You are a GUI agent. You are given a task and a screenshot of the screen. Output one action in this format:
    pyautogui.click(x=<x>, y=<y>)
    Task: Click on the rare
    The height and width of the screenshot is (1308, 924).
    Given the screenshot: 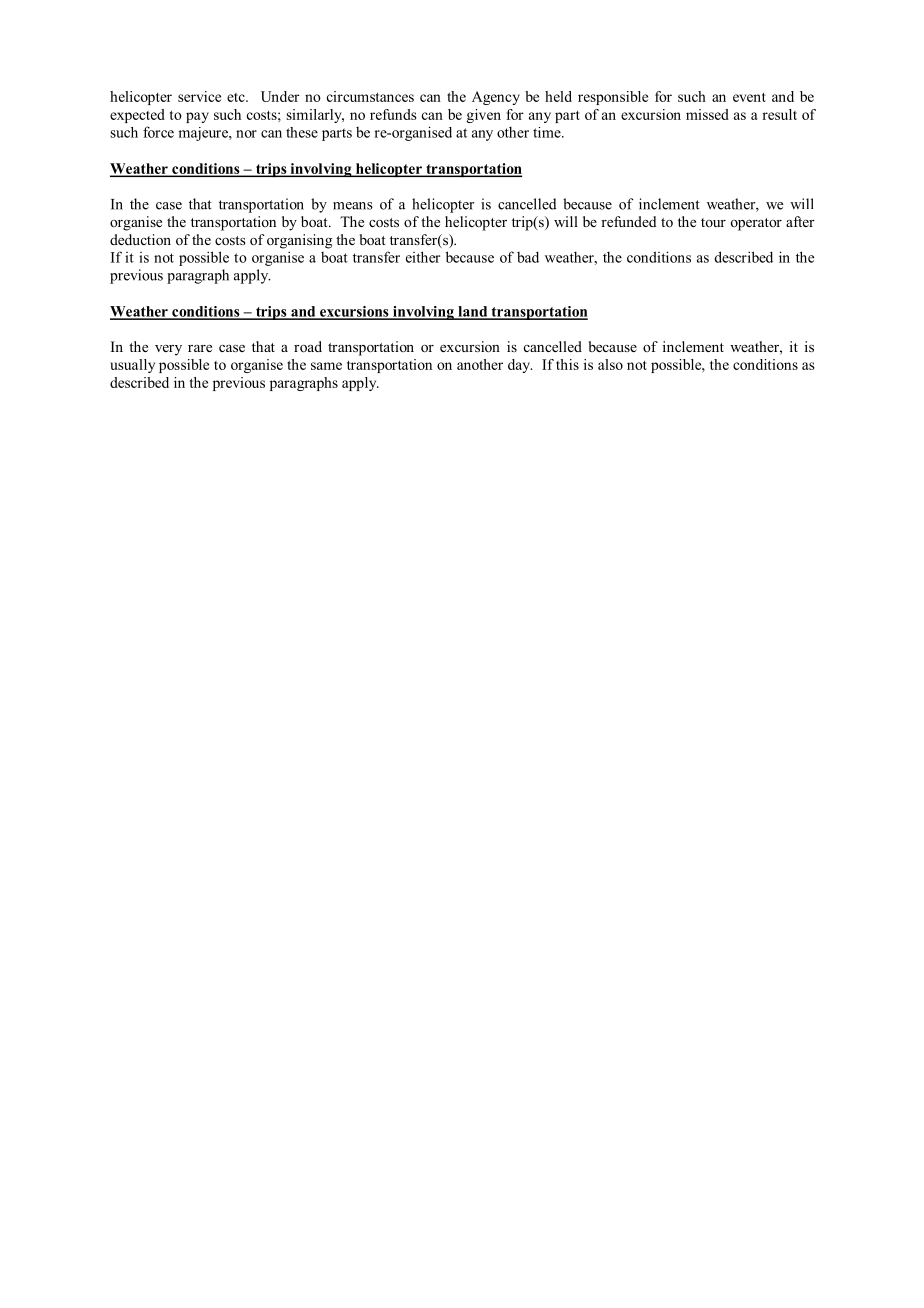 What is the action you would take?
    pyautogui.click(x=200, y=348)
